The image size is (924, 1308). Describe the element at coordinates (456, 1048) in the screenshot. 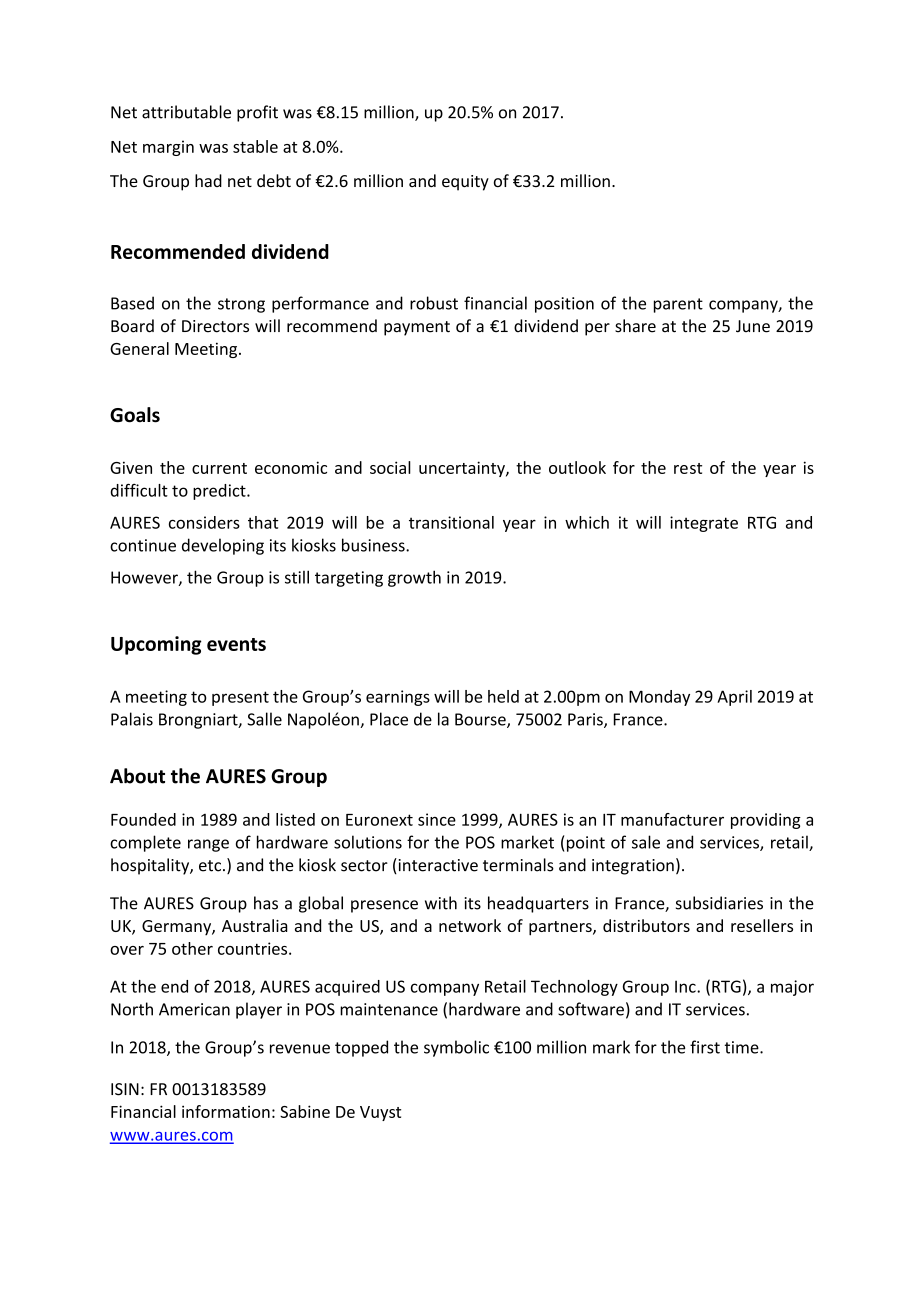

I see `symbolic` at that location.
